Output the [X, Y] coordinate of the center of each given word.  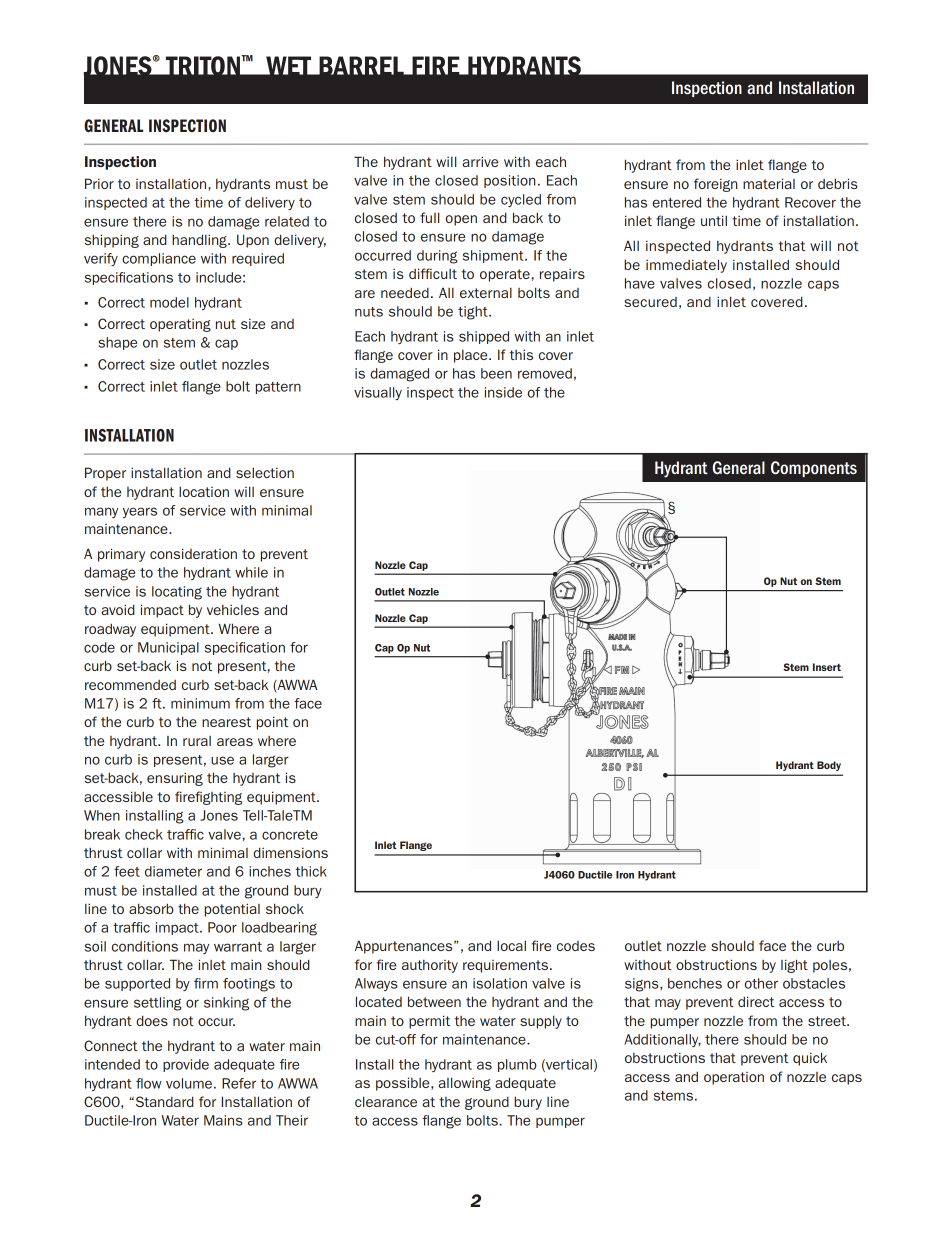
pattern [278, 388]
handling [200, 241]
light [794, 966]
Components [814, 469]
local [511, 945]
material [769, 183]
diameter [173, 871]
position [509, 181]
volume [189, 1083]
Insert [827, 667]
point [272, 723]
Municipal [168, 648]
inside [503, 392]
